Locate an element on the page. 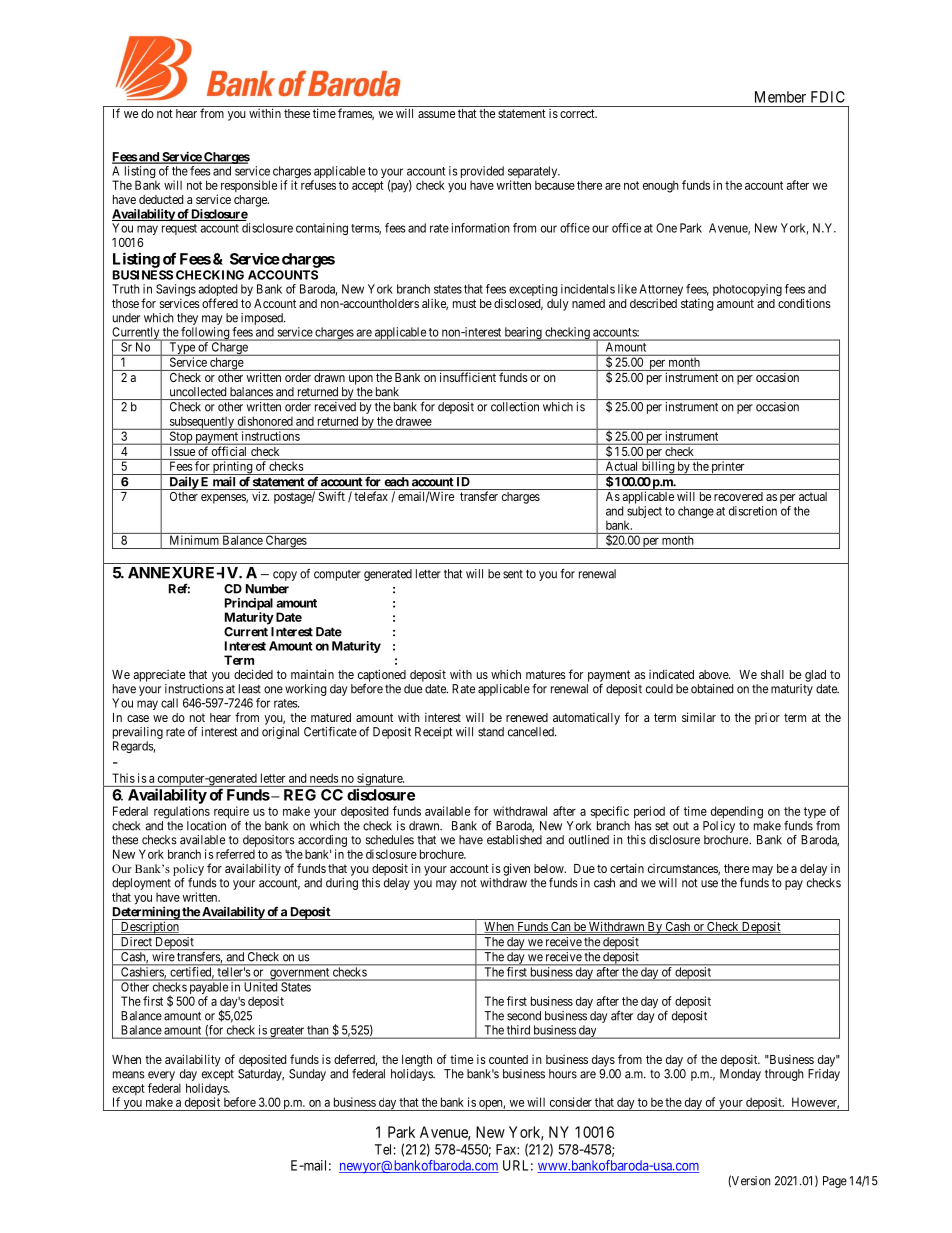  sent is located at coordinates (513, 574).
